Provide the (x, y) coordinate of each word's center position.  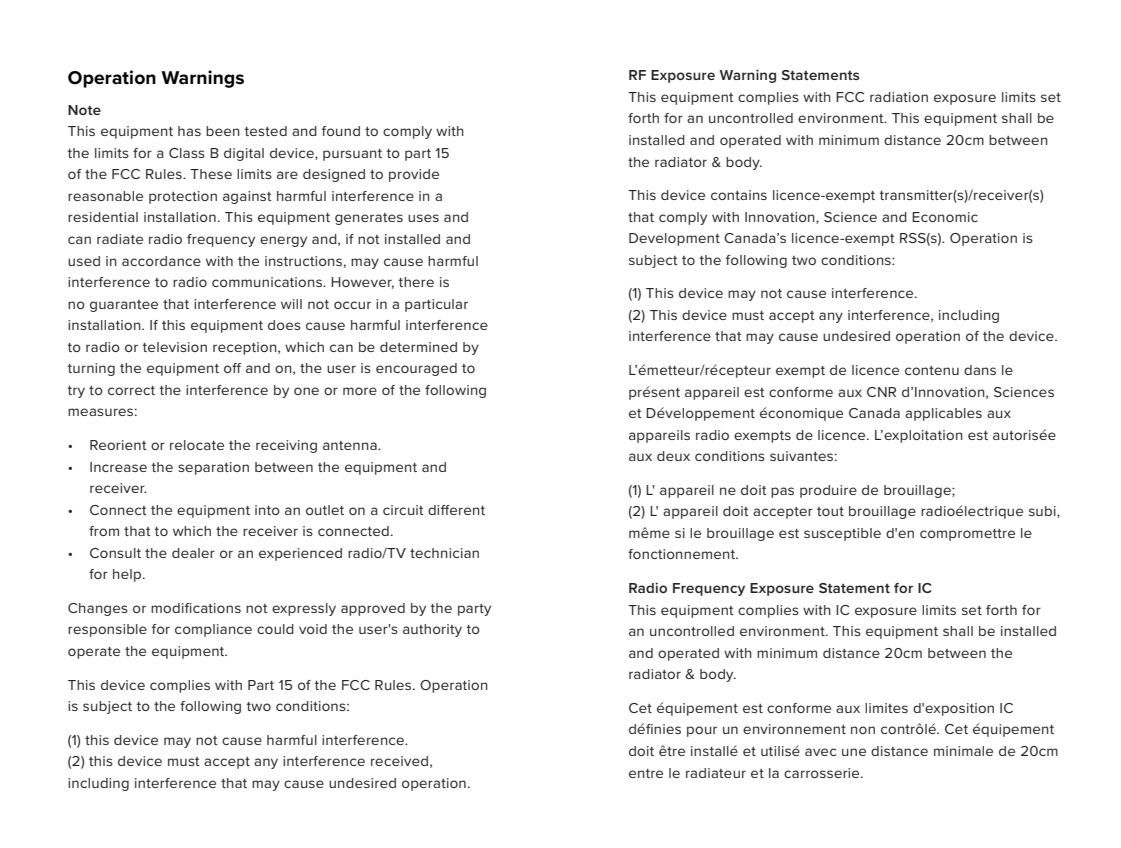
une (854, 752)
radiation (899, 97)
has (189, 131)
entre (646, 773)
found (341, 131)
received (399, 761)
